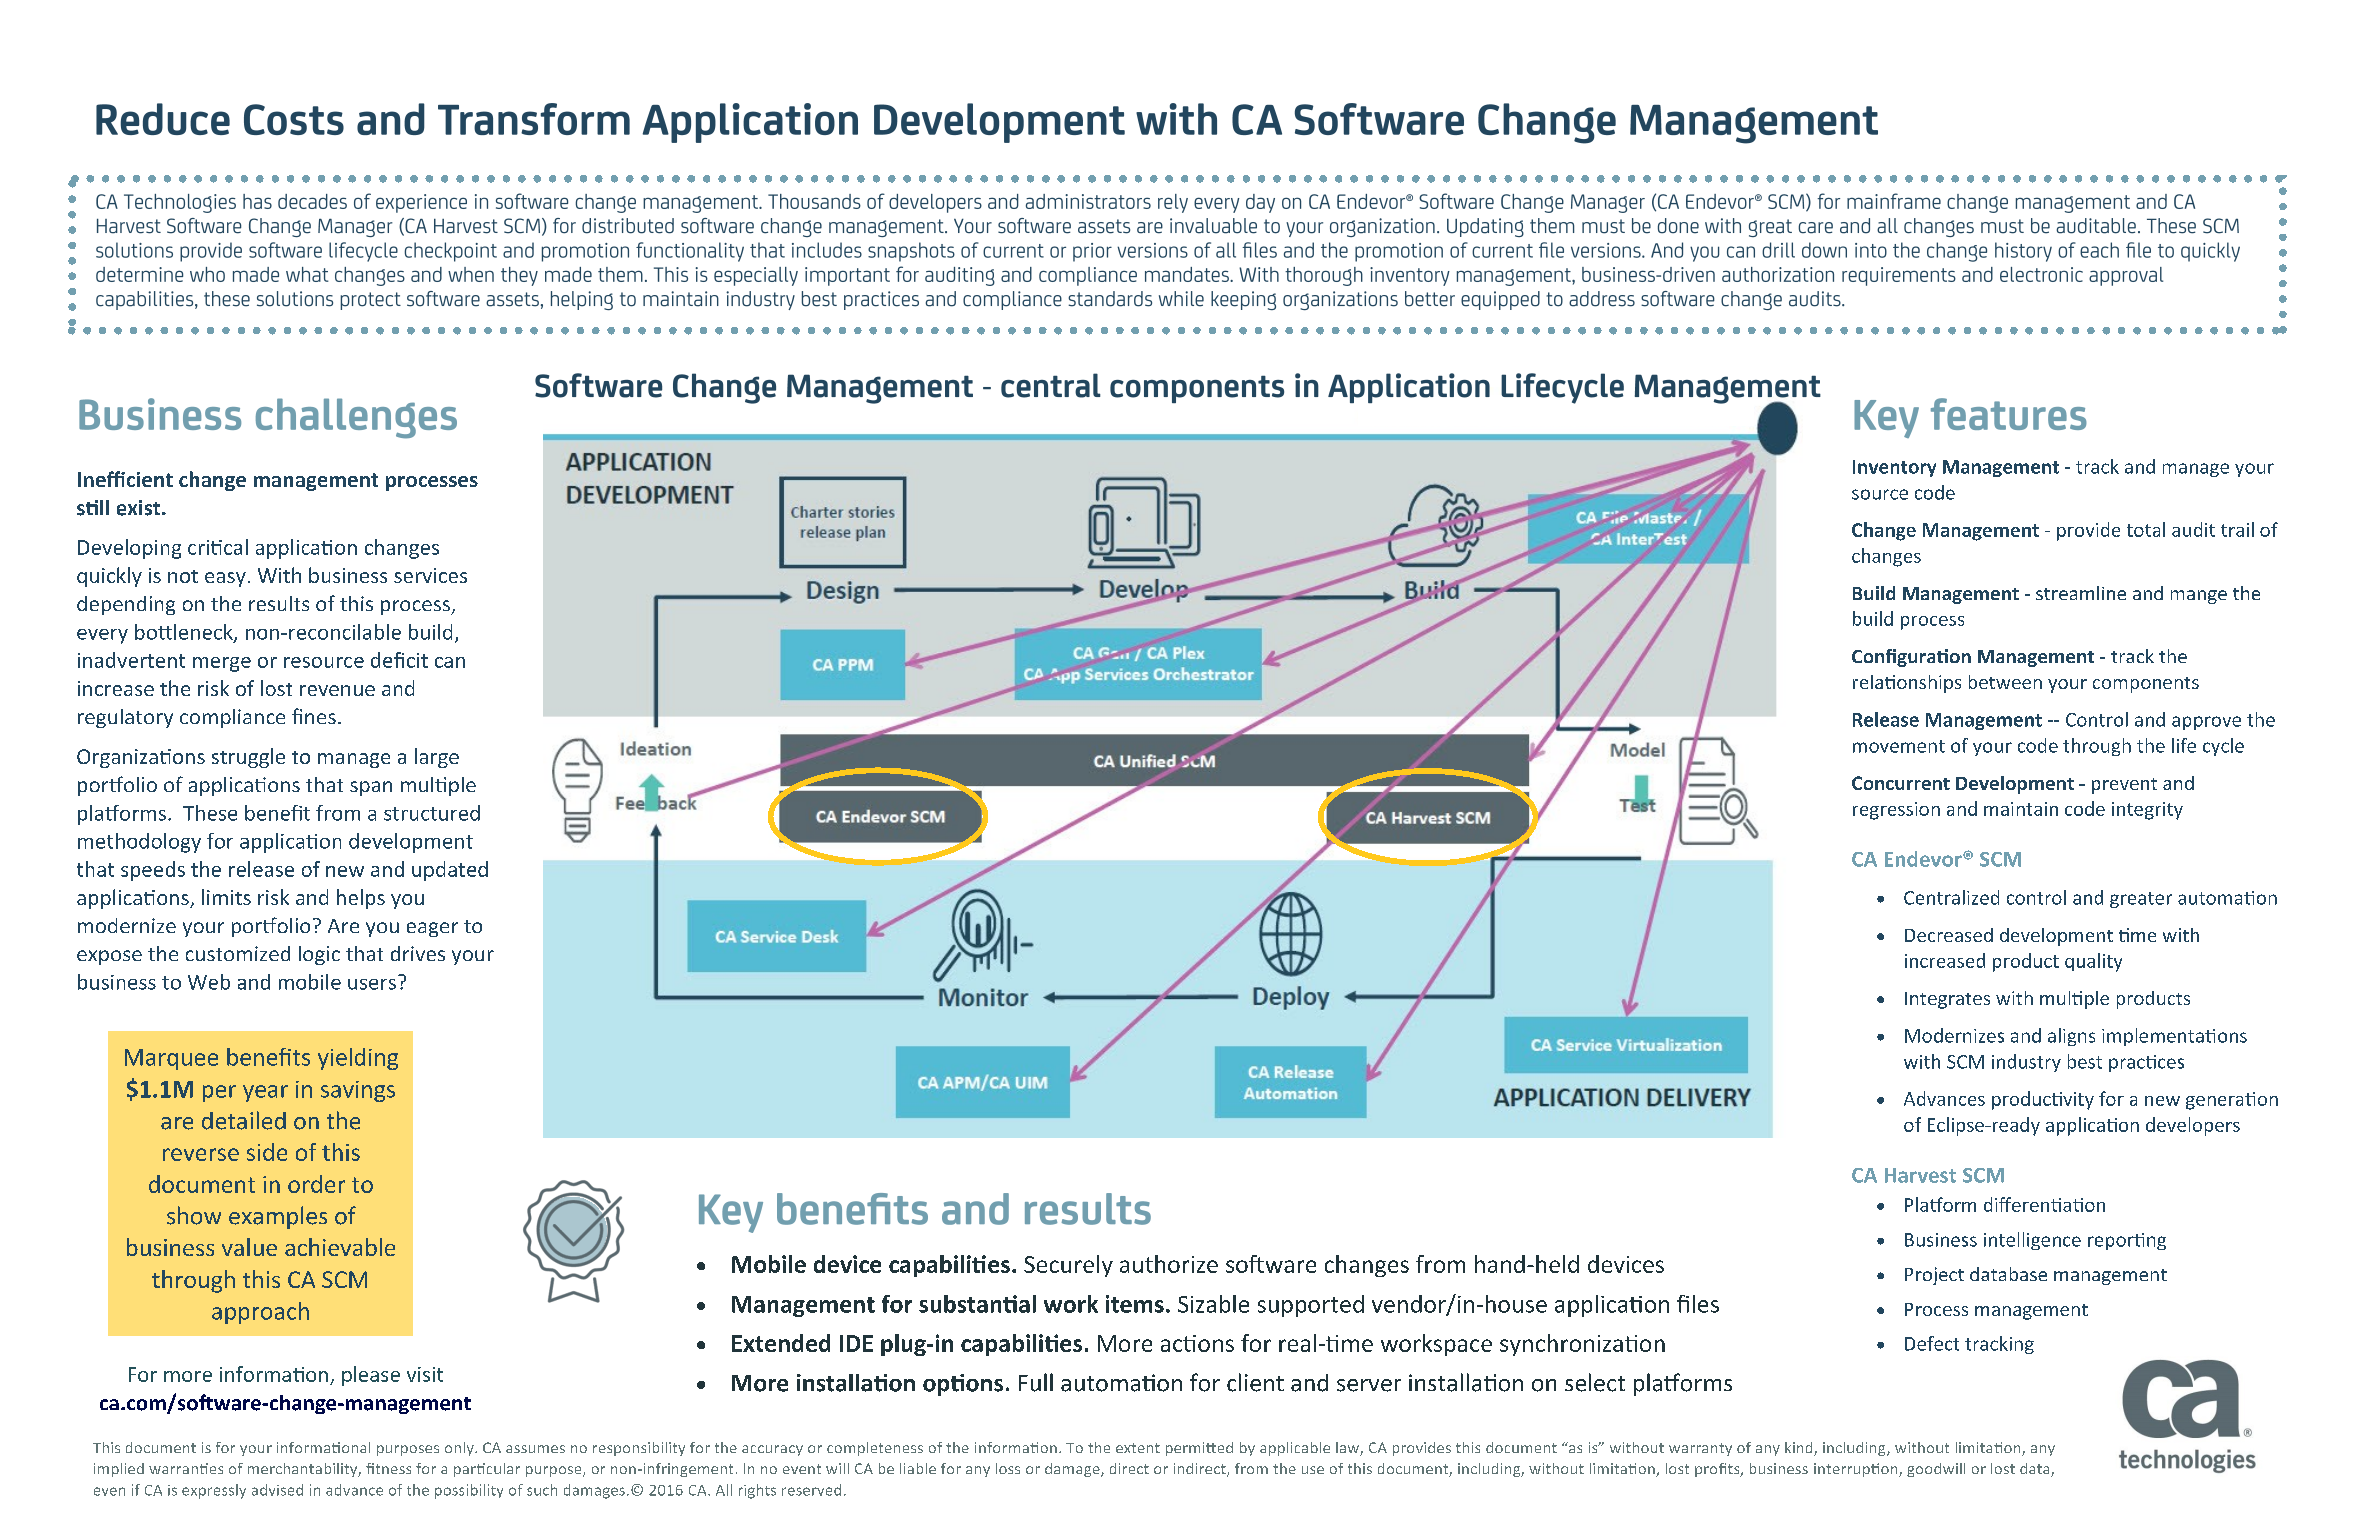  I want to click on structured, so click(432, 813).
